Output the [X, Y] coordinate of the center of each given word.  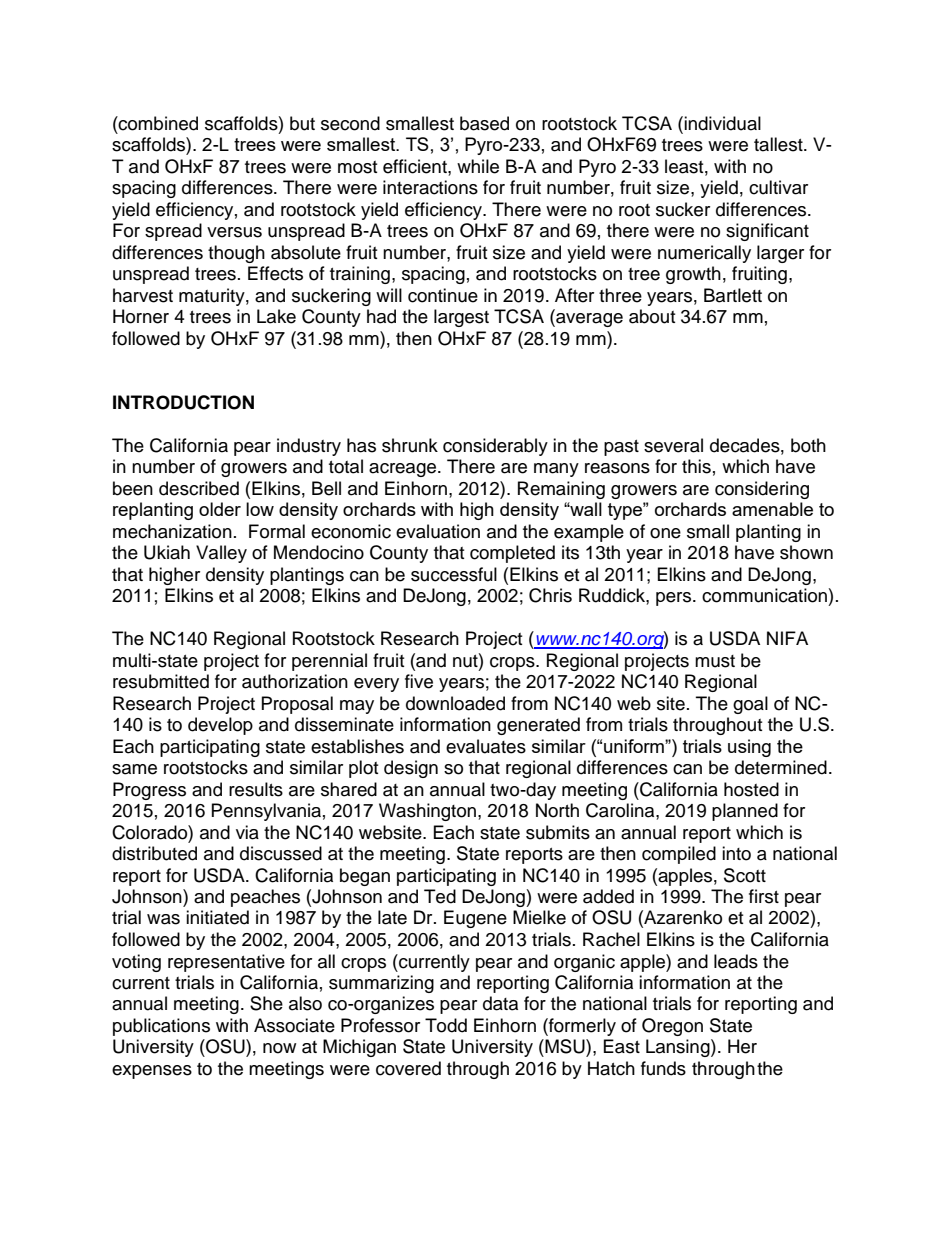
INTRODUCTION [183, 402]
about [652, 316]
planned [745, 812]
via [247, 832]
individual [722, 123]
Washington [427, 812]
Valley [221, 554]
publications [161, 1027]
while [478, 166]
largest [461, 318]
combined [157, 123]
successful [454, 574]
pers [675, 599]
